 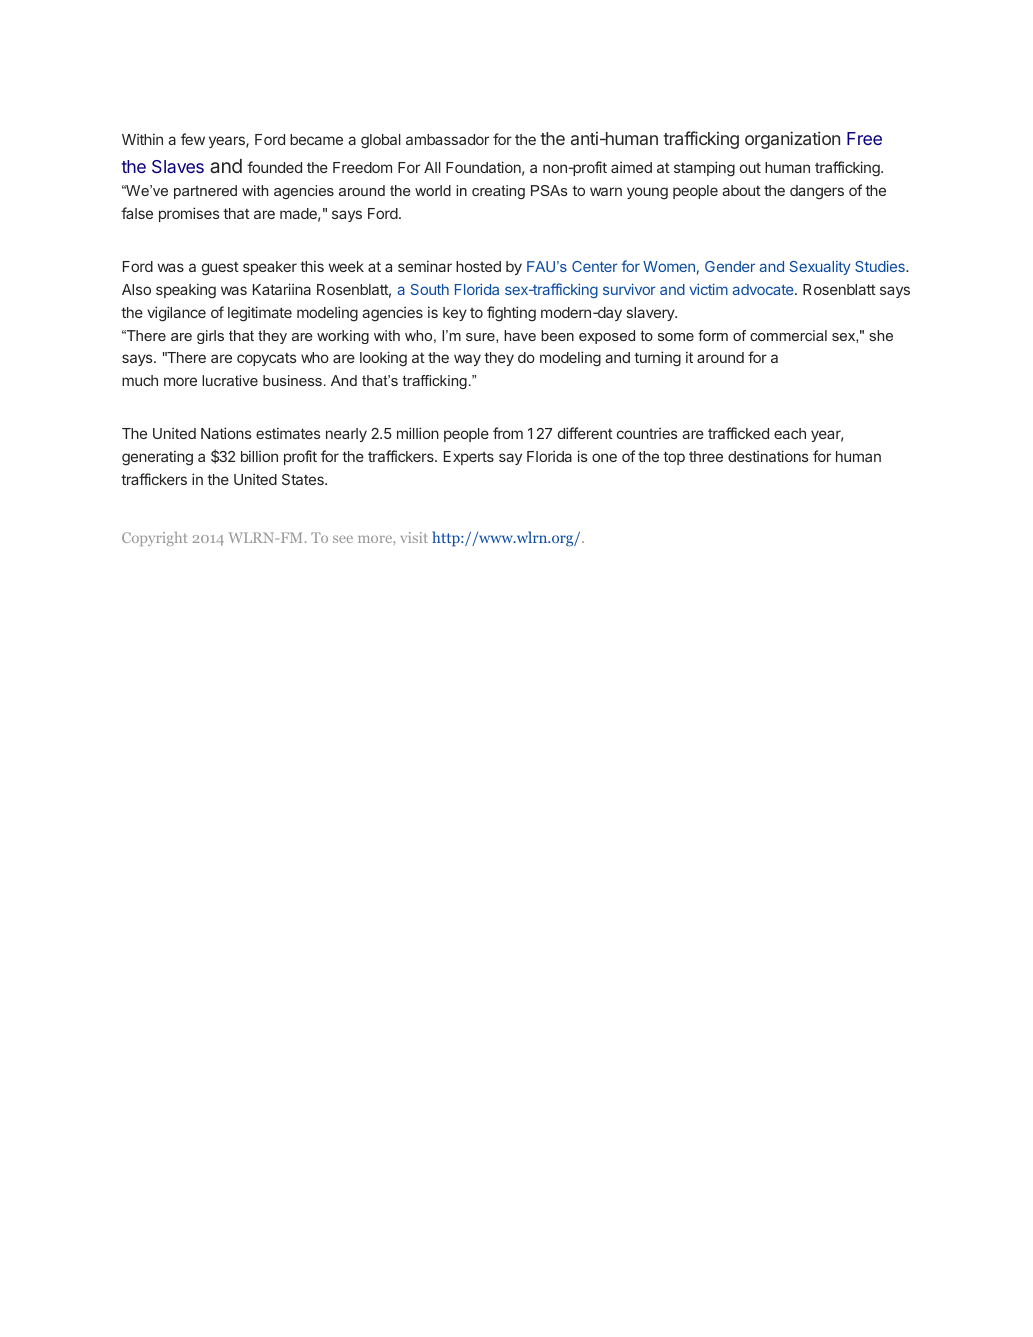 I want to click on few, so click(x=193, y=139).
